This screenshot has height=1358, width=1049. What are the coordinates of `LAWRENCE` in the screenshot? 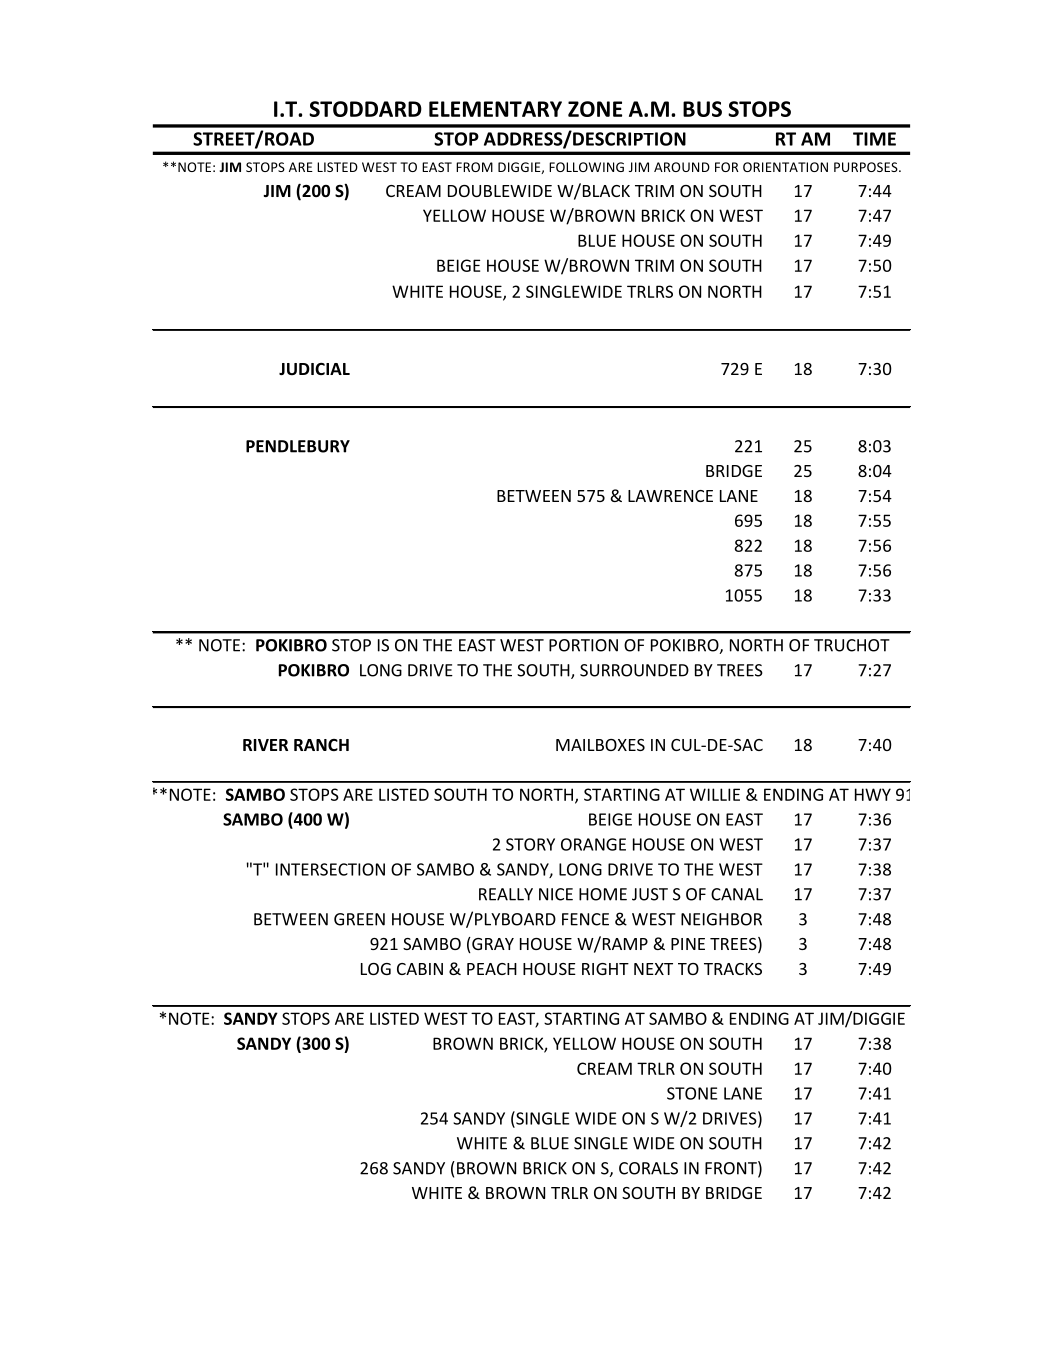 It's located at (670, 496).
